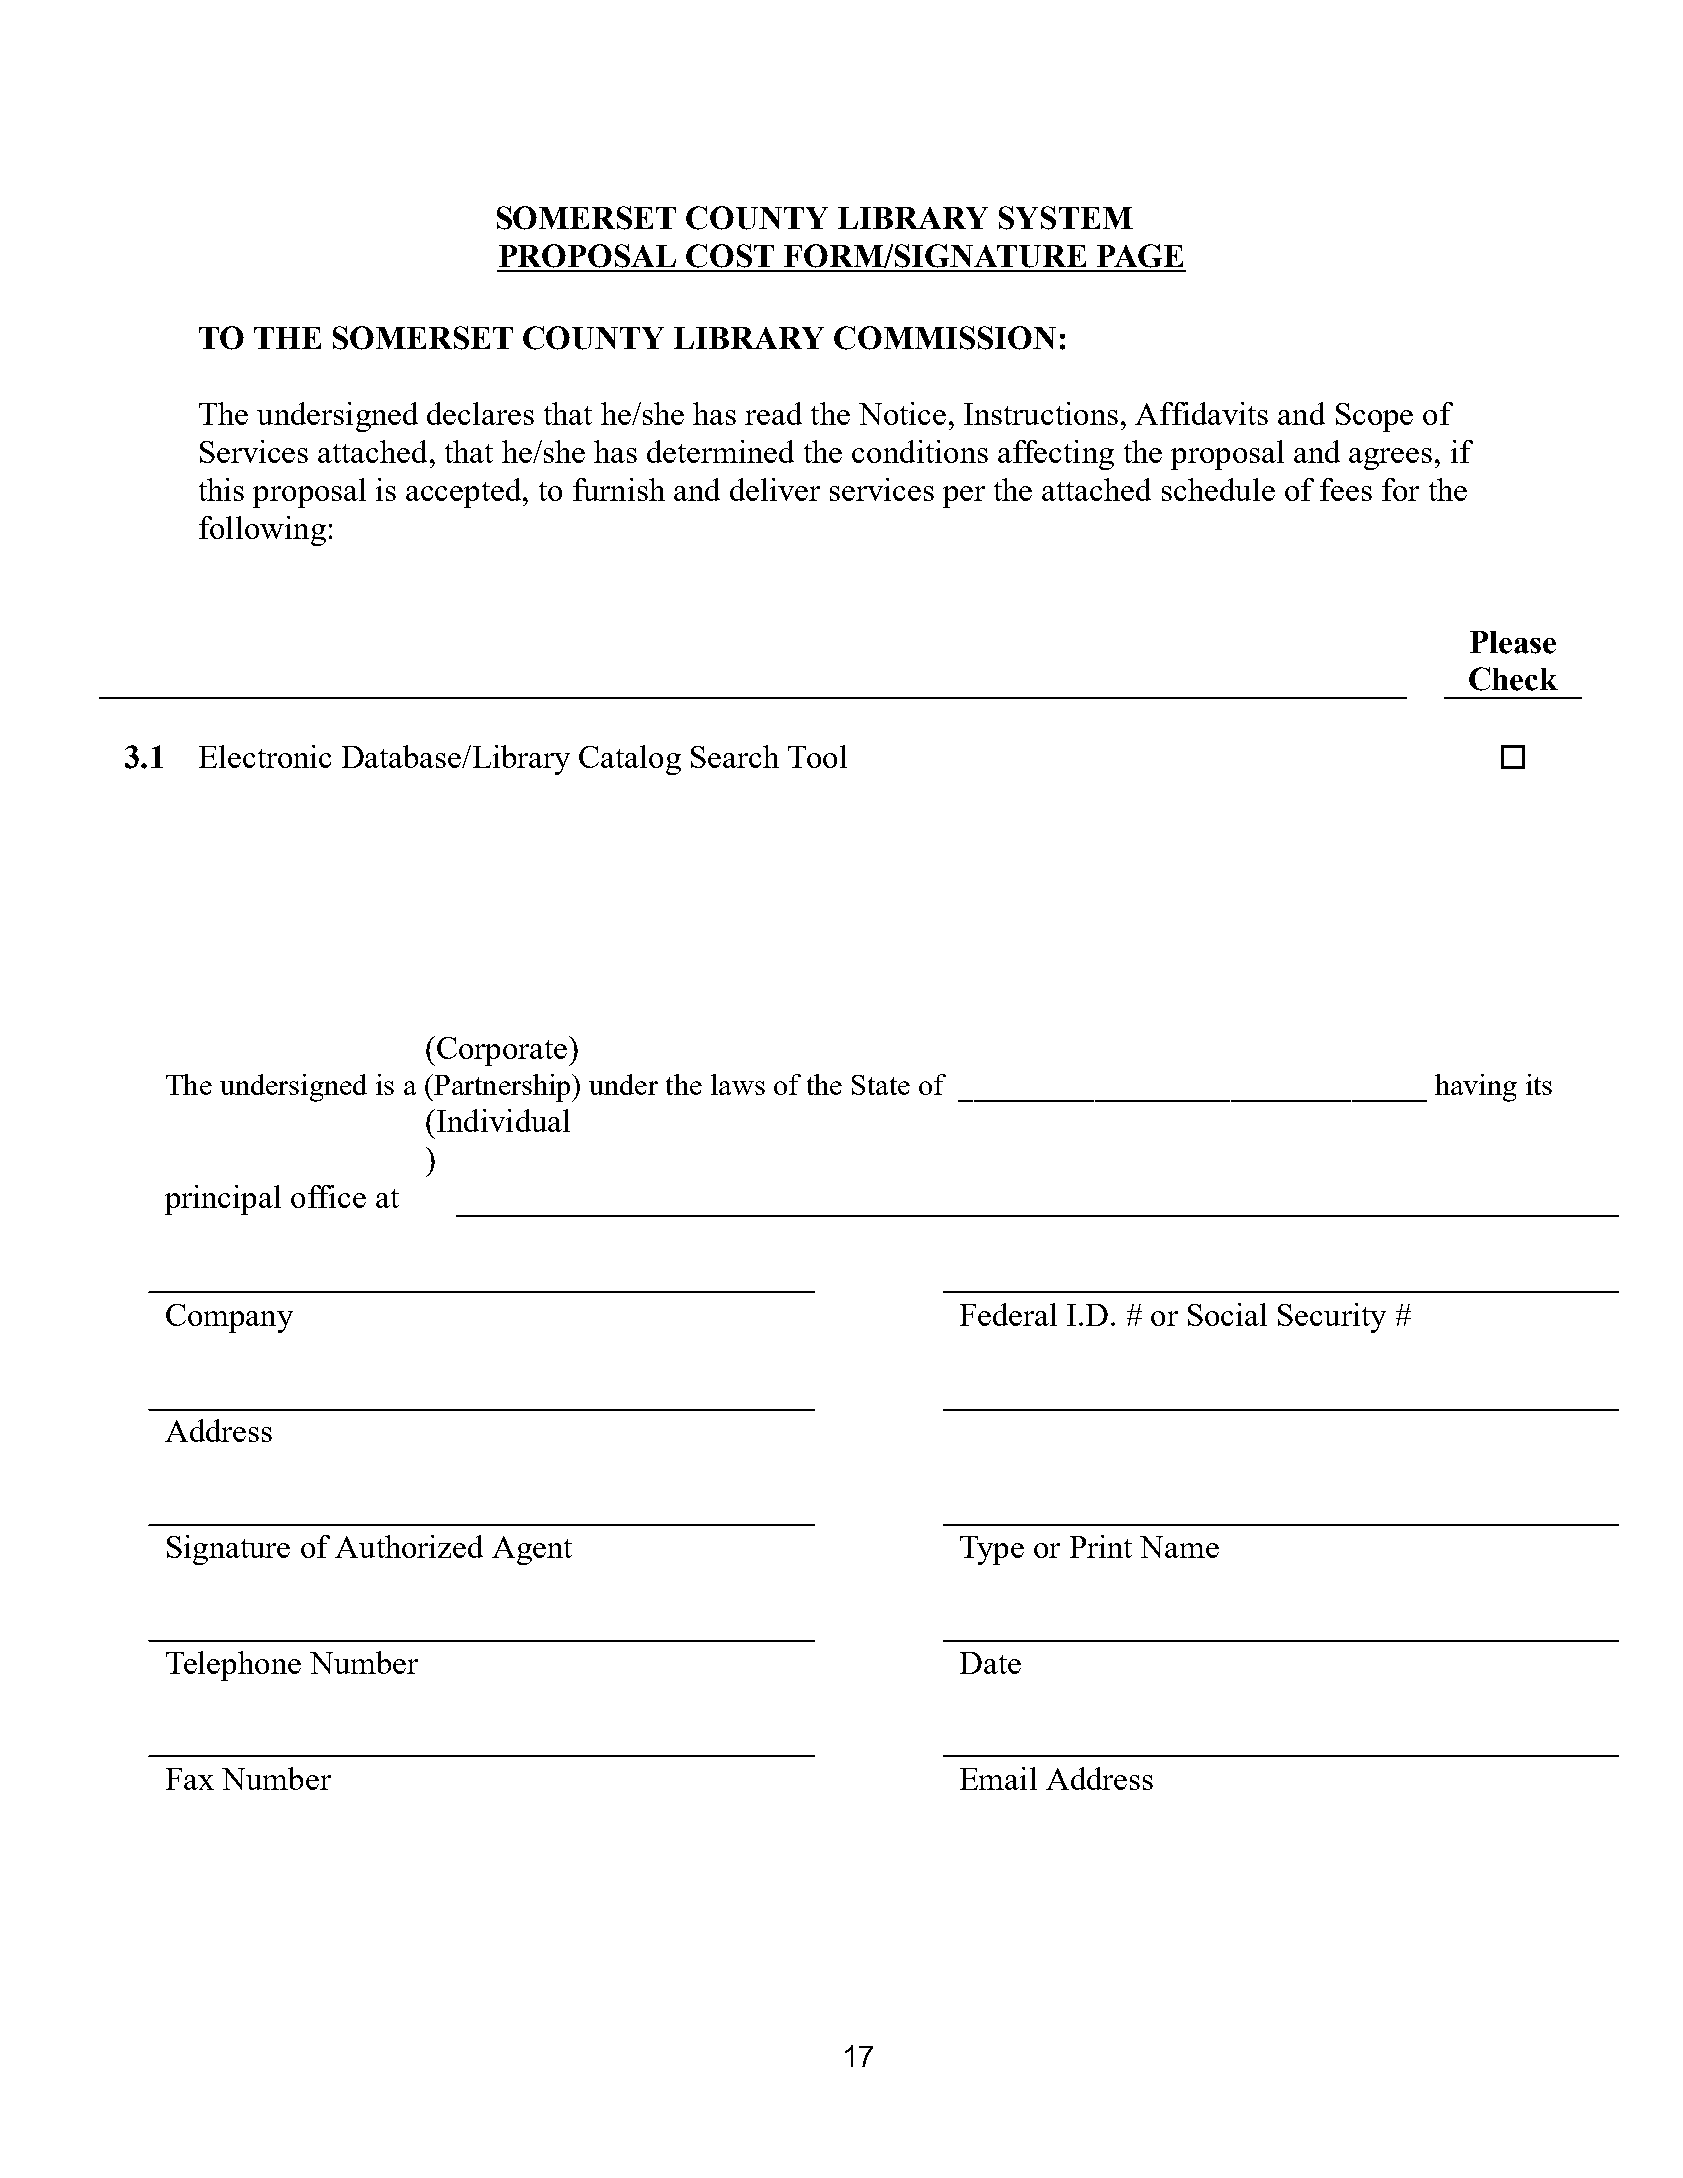 The height and width of the screenshot is (2178, 1683). Describe the element at coordinates (1332, 1318) in the screenshot. I see `Security` at that location.
